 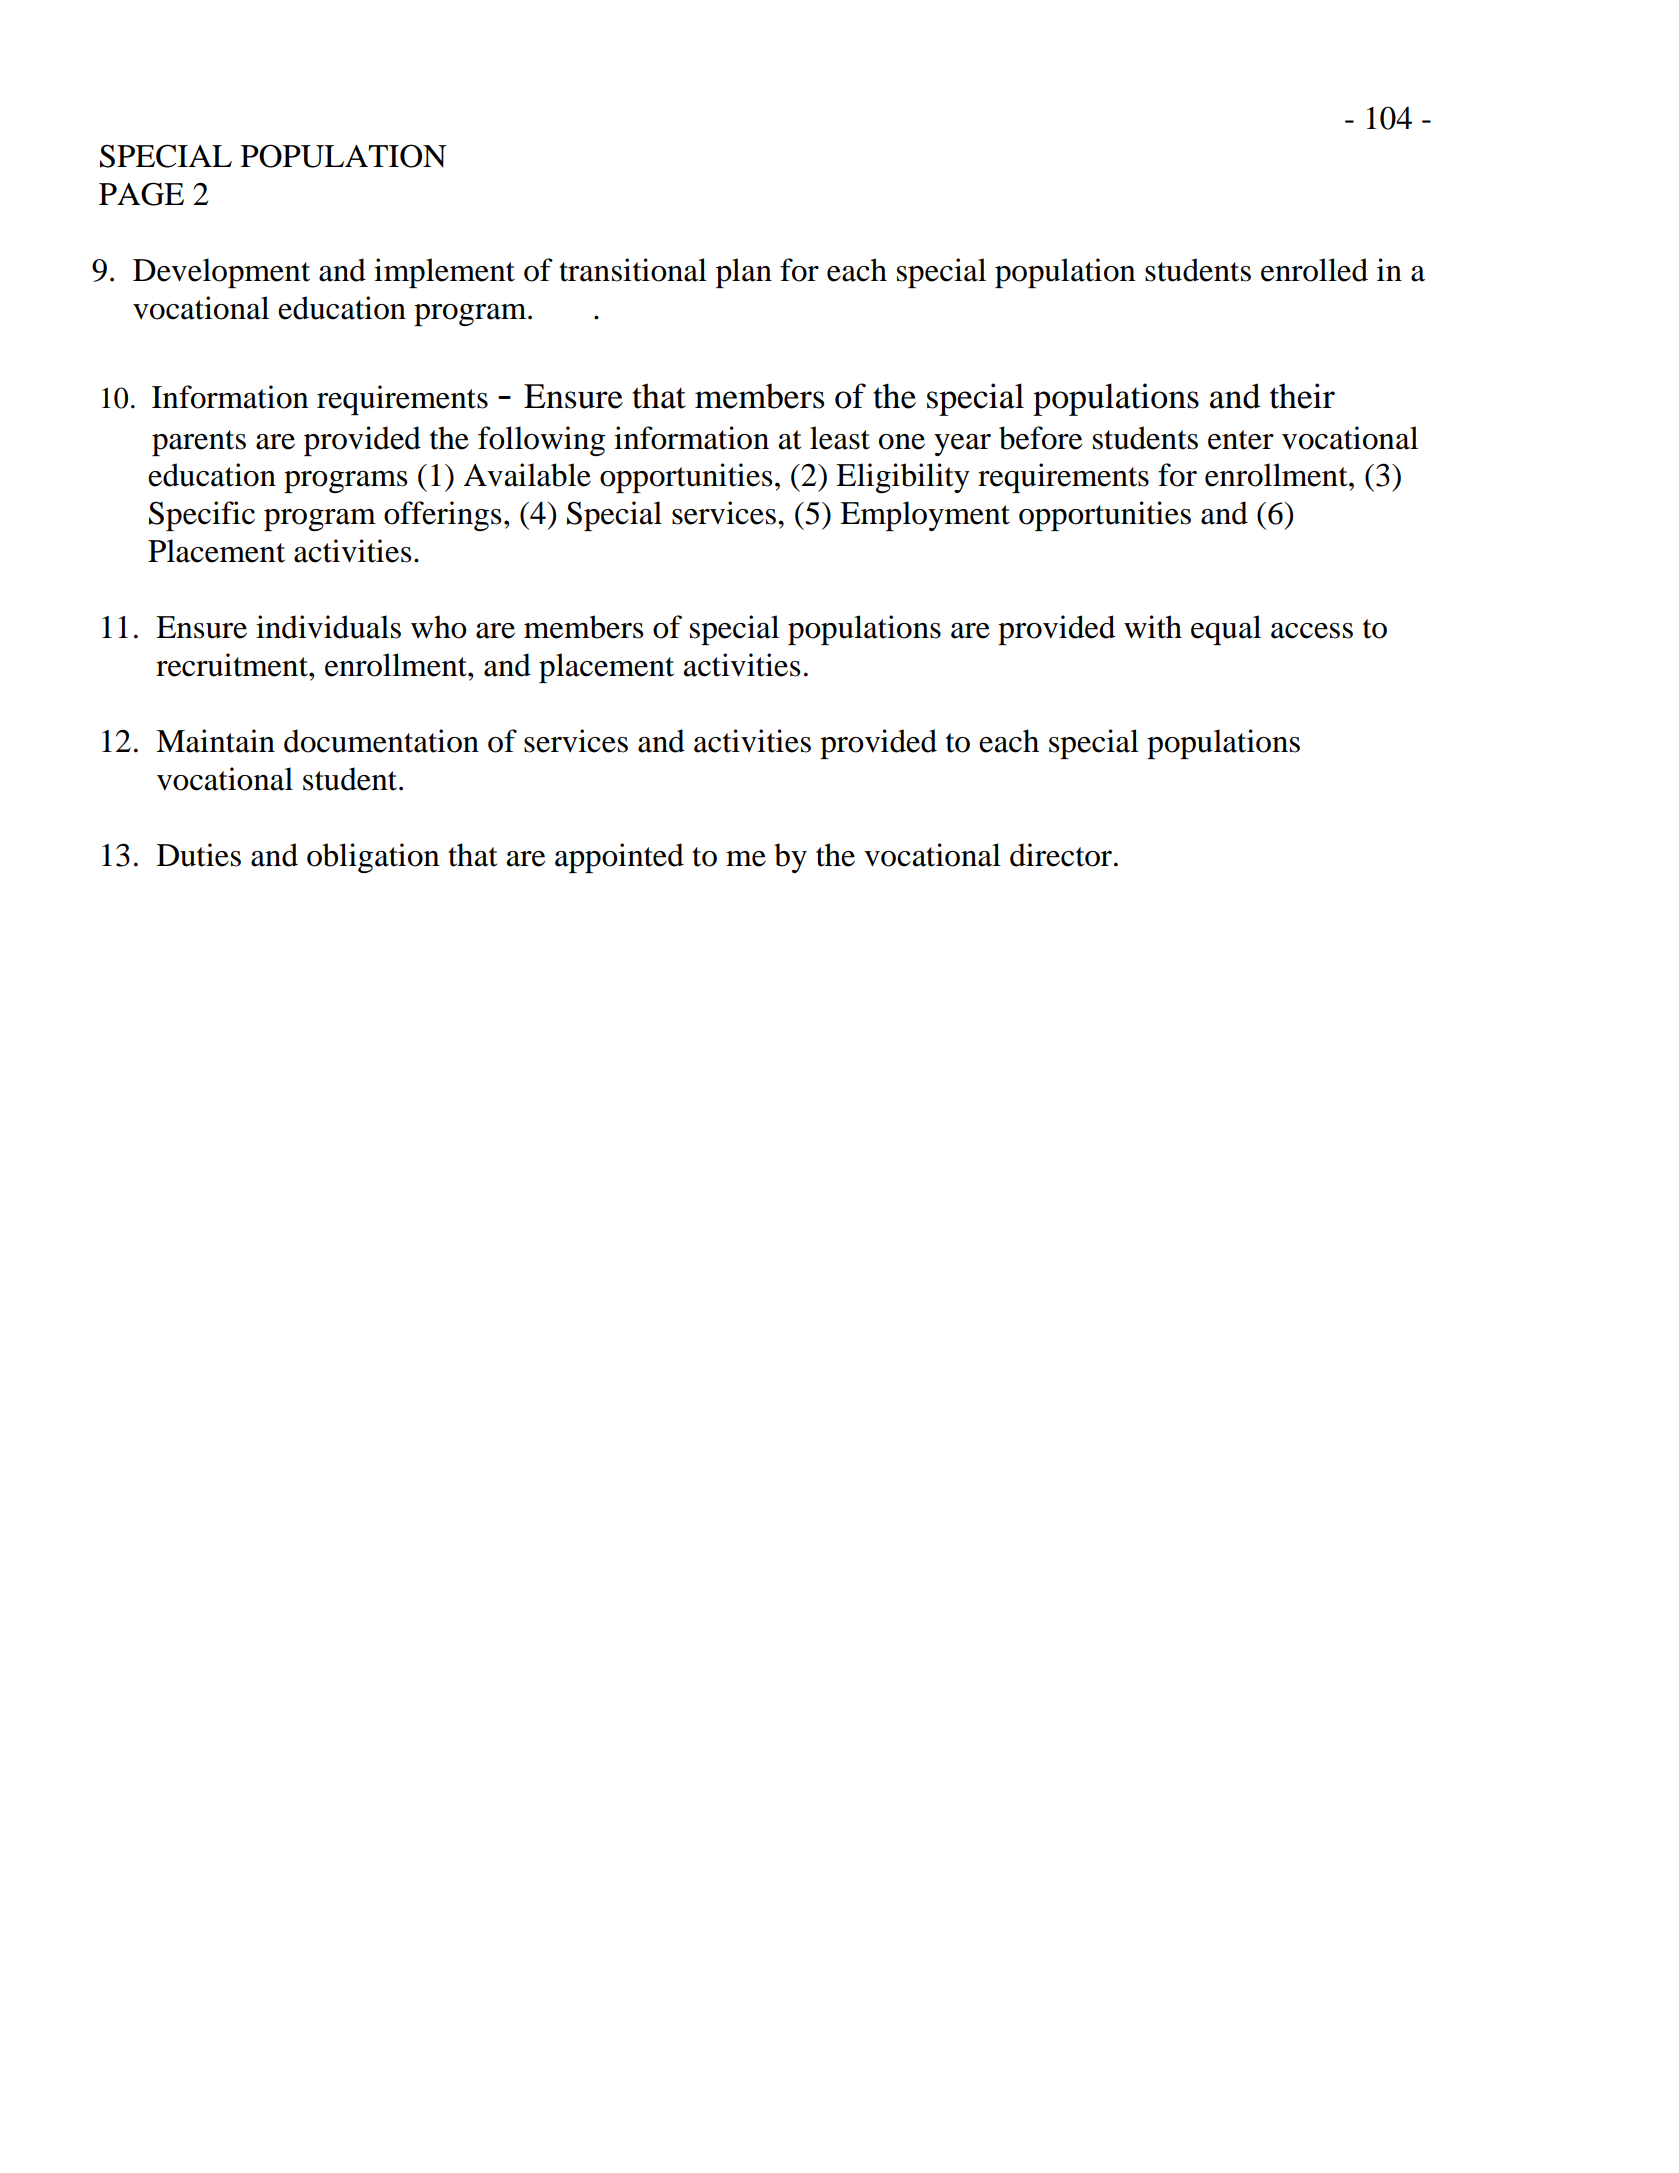 I want to click on equal, so click(x=1226, y=630).
